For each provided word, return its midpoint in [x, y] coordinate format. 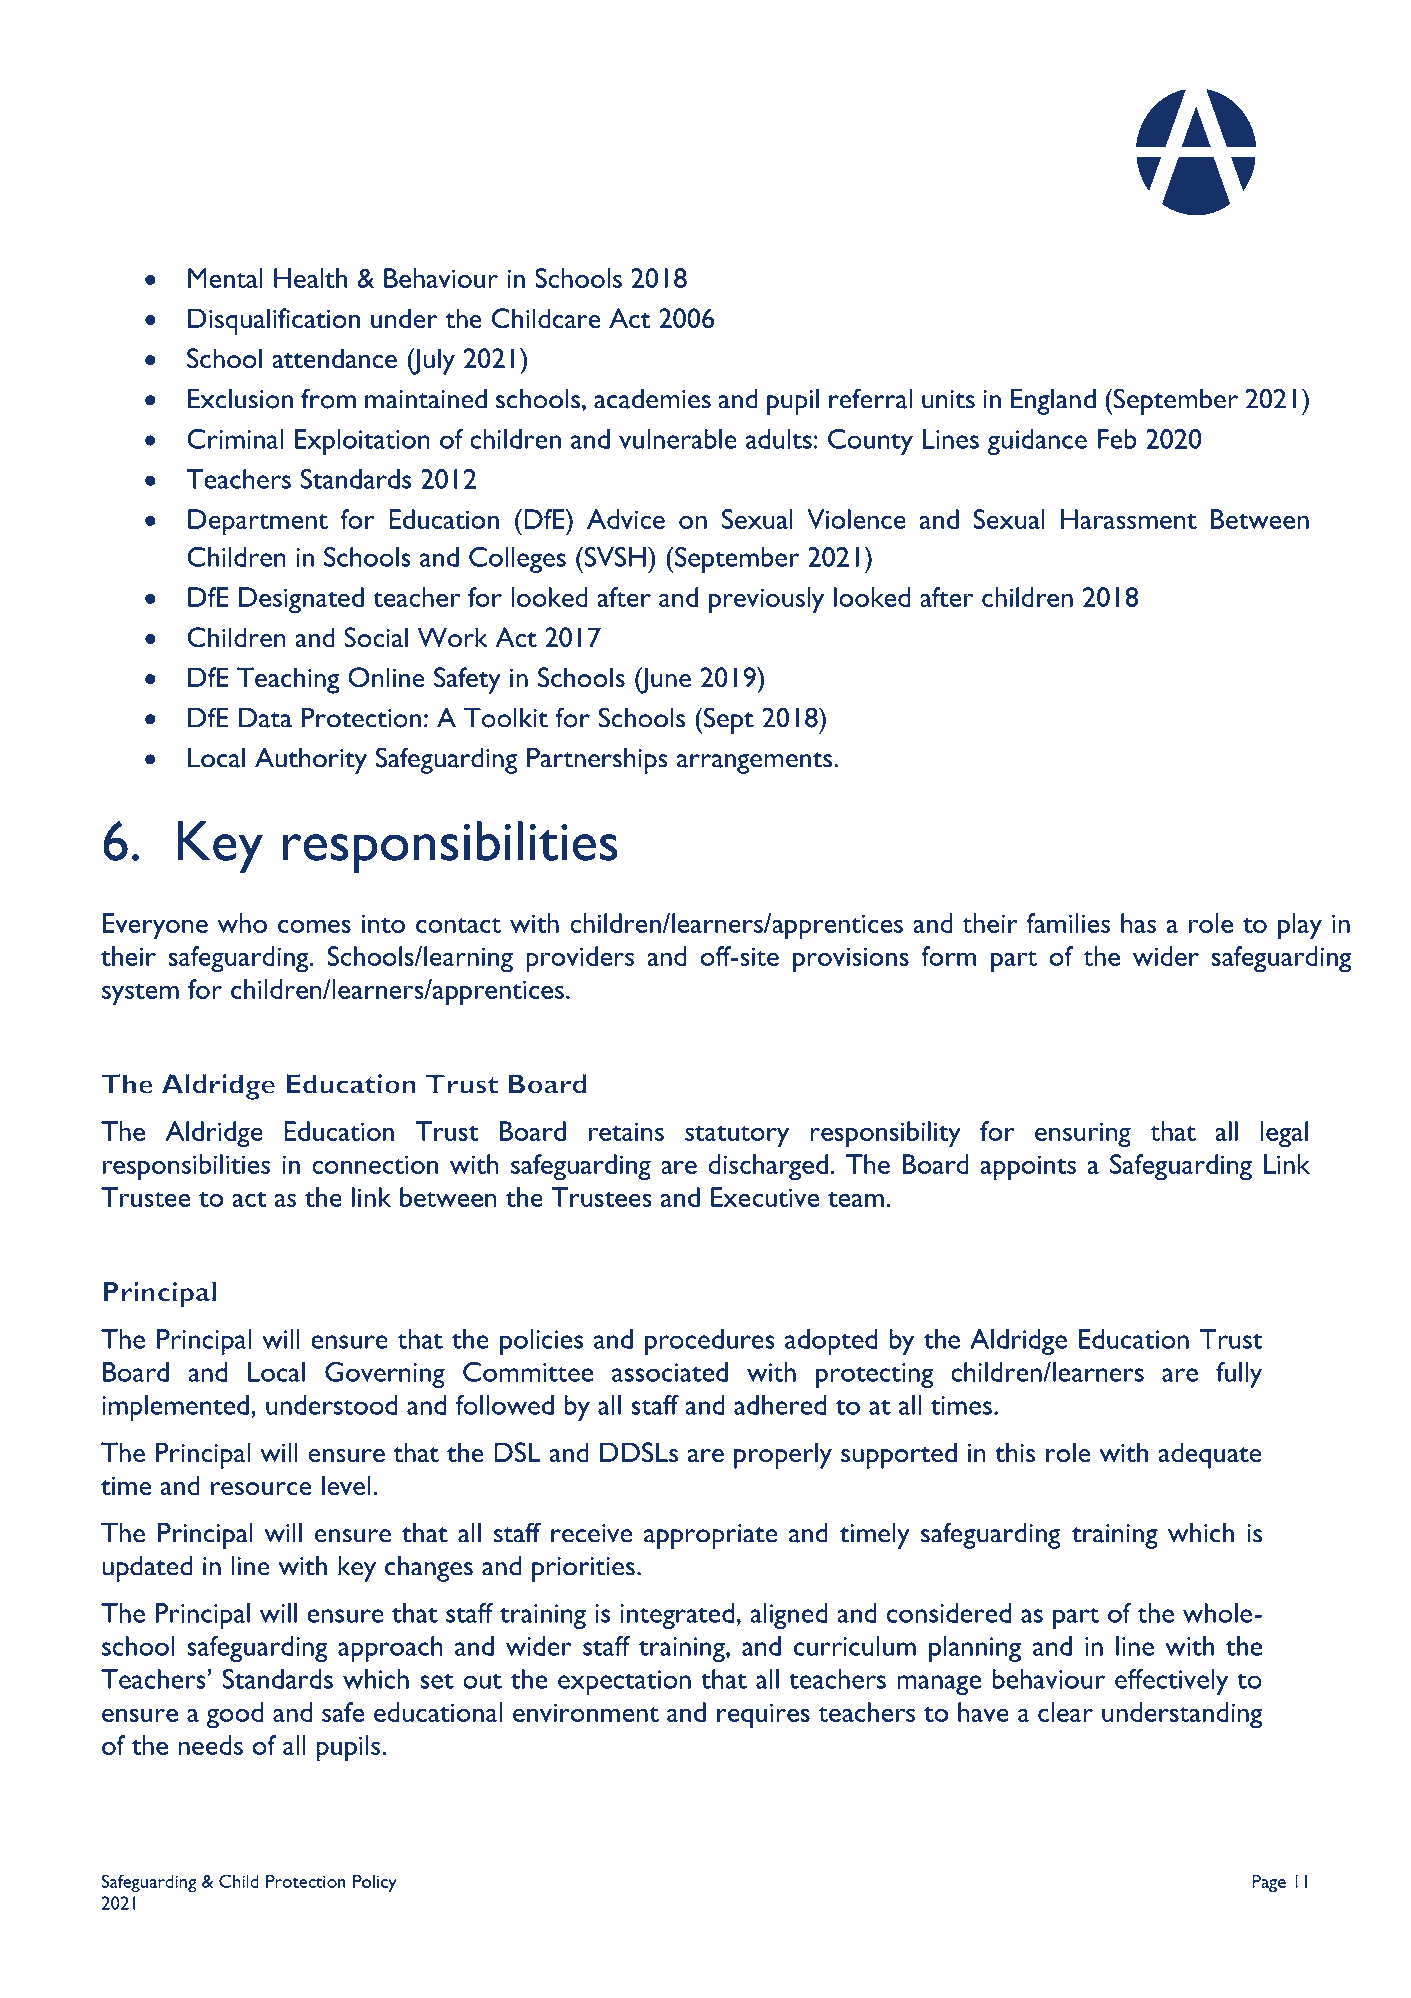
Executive [765, 1197]
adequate [1210, 1455]
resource [261, 1489]
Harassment [1129, 519]
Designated [301, 600]
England [1053, 402]
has [1138, 923]
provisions [851, 960]
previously [766, 600]
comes [314, 926]
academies [652, 399]
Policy [375, 1883]
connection [375, 1164]
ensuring [1083, 1135]
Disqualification [274, 321]
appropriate [710, 1536]
